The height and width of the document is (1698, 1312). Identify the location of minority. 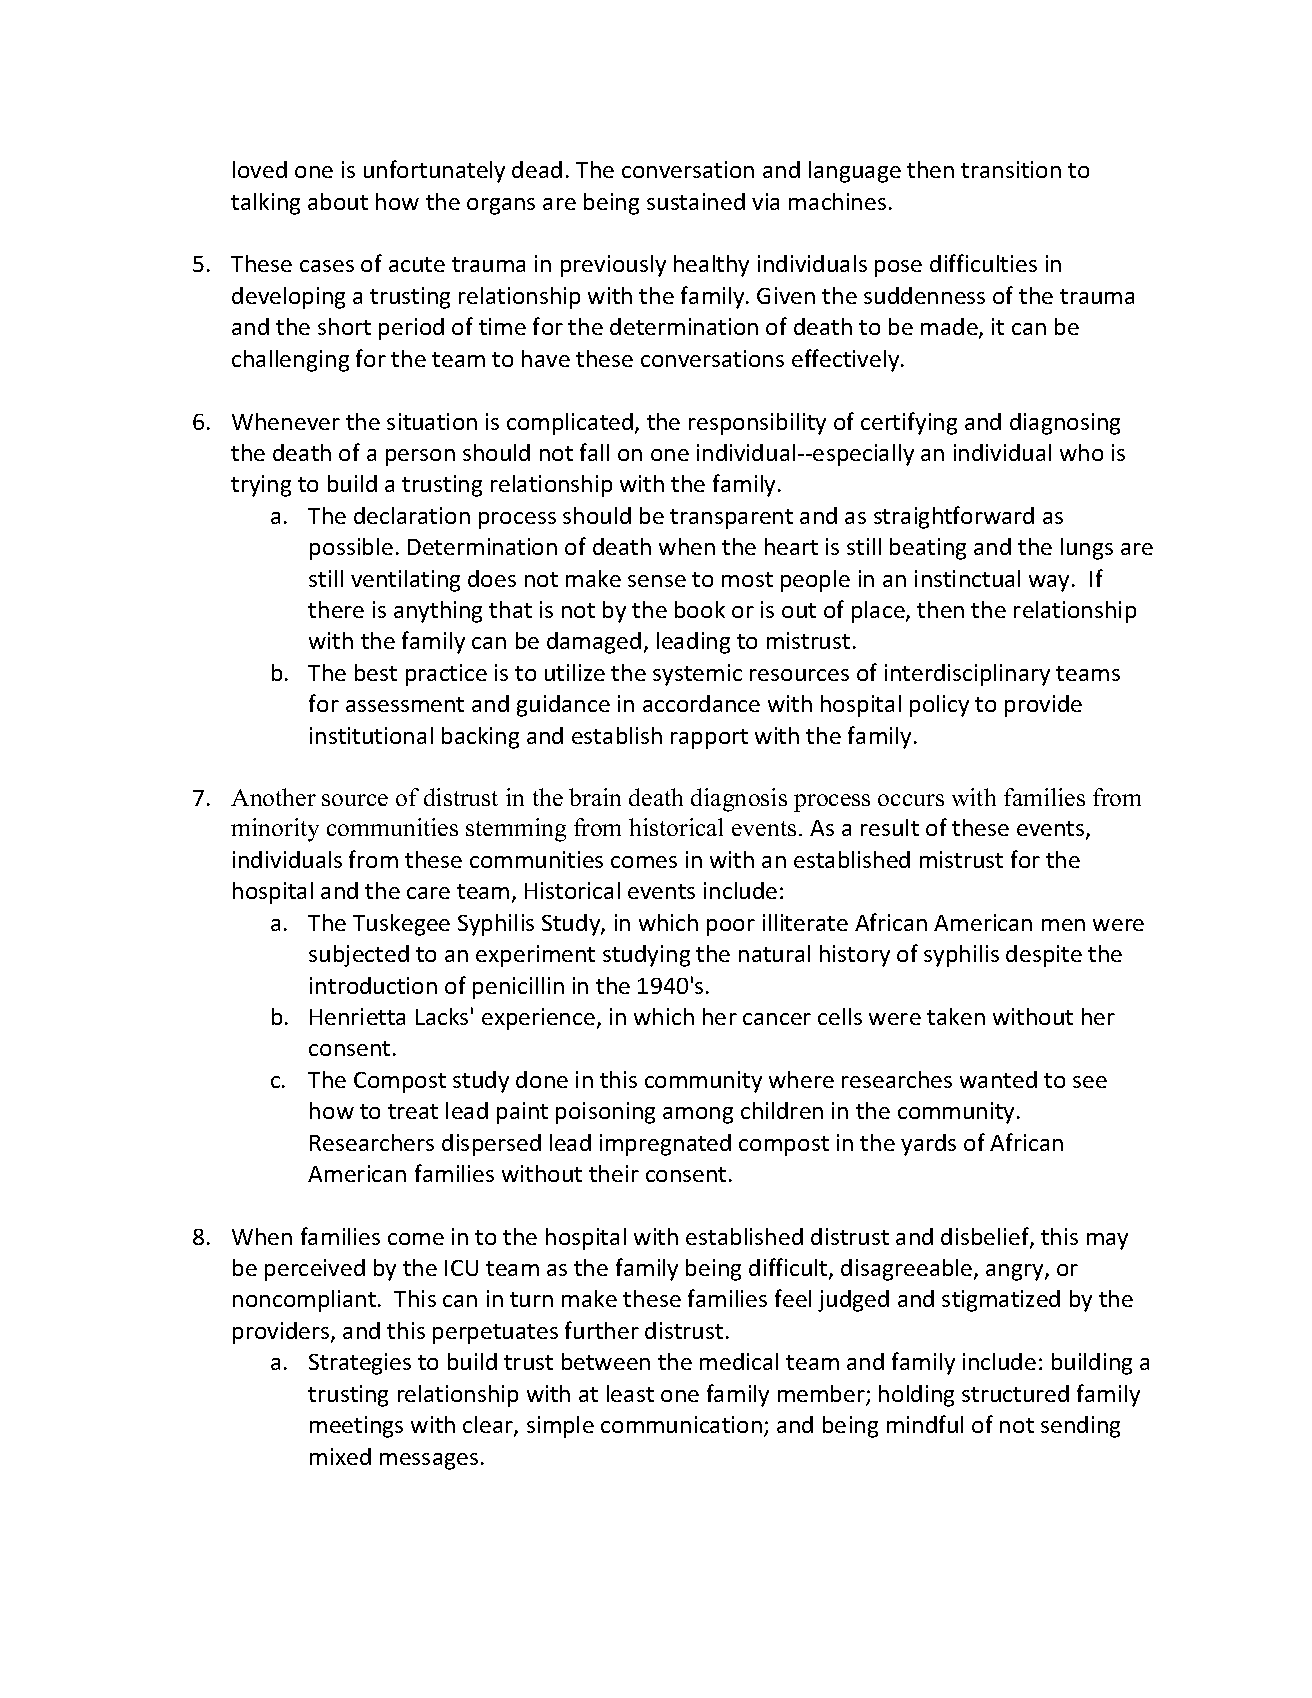
(275, 830).
